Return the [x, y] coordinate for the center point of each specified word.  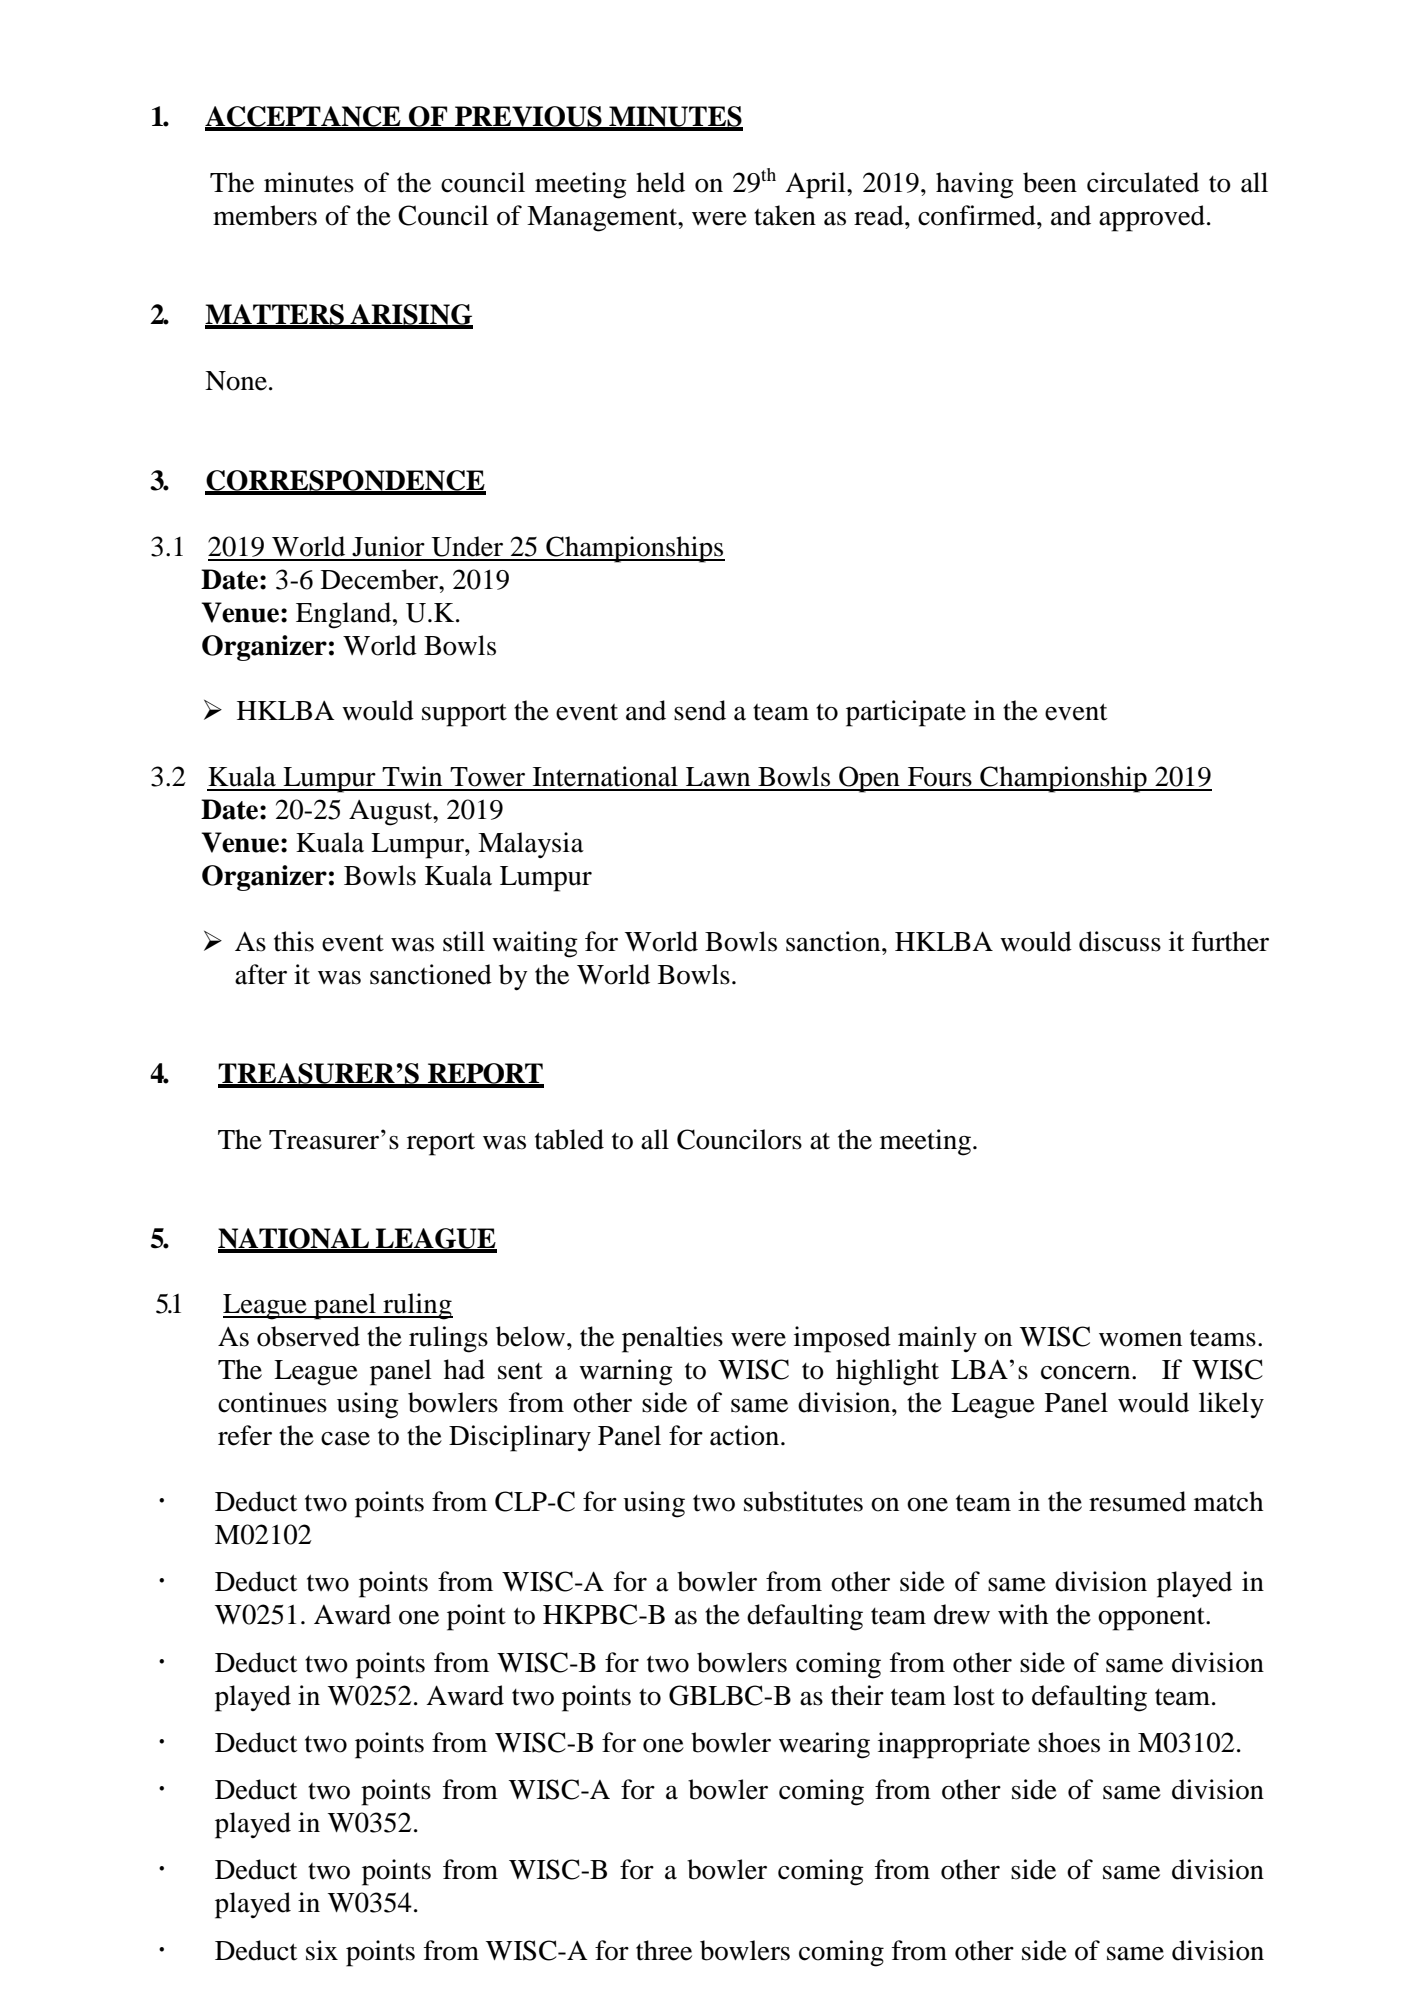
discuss [1120, 941]
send [700, 710]
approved [1152, 218]
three [664, 1950]
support [464, 715]
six [322, 1950]
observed [308, 1336]
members [265, 215]
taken [785, 215]
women [1140, 1340]
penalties [672, 1339]
